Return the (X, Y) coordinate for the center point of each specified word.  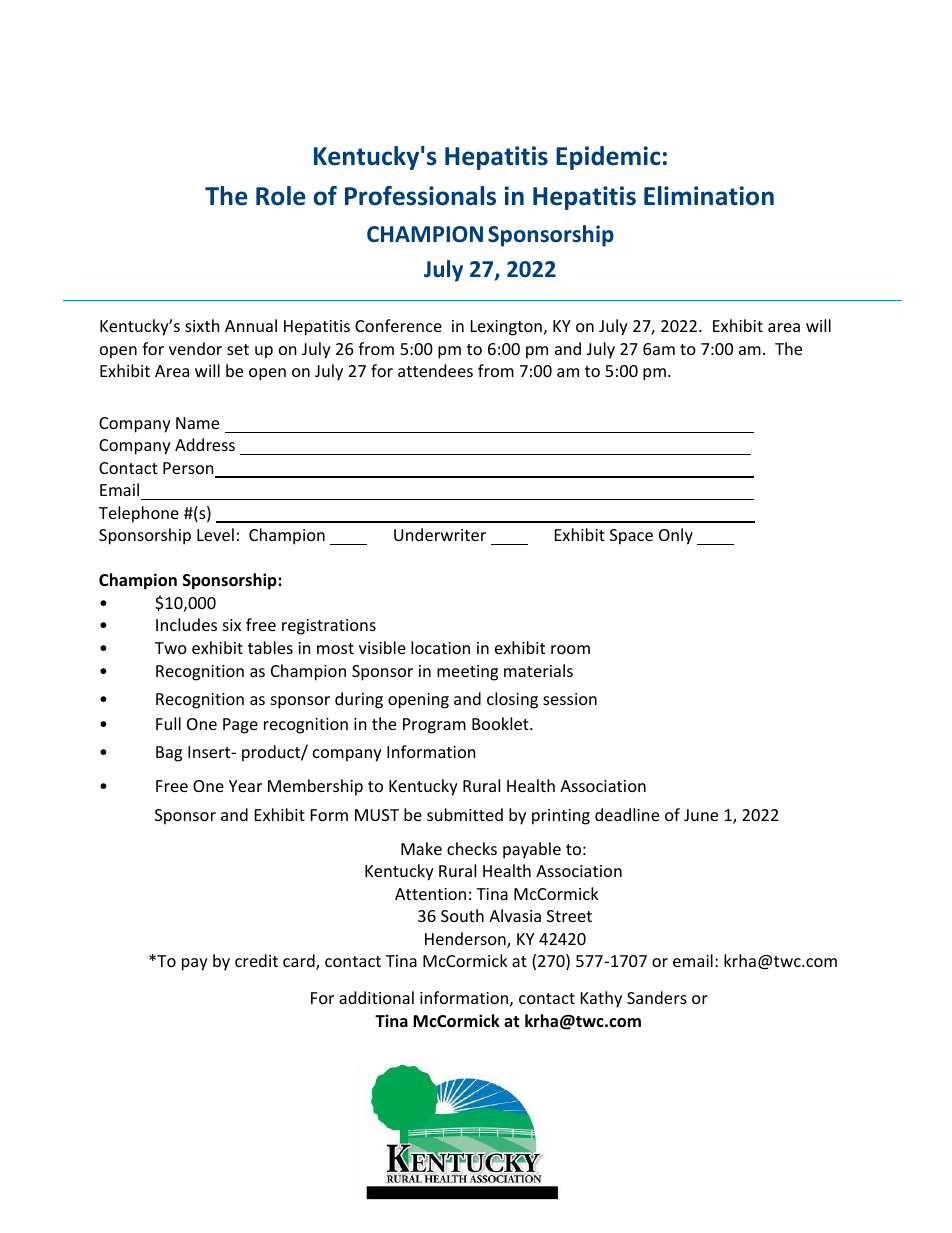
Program (434, 726)
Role (280, 196)
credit (256, 960)
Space (631, 537)
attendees (435, 370)
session (570, 699)
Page (240, 726)
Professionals (420, 196)
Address (205, 444)
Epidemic (608, 158)
